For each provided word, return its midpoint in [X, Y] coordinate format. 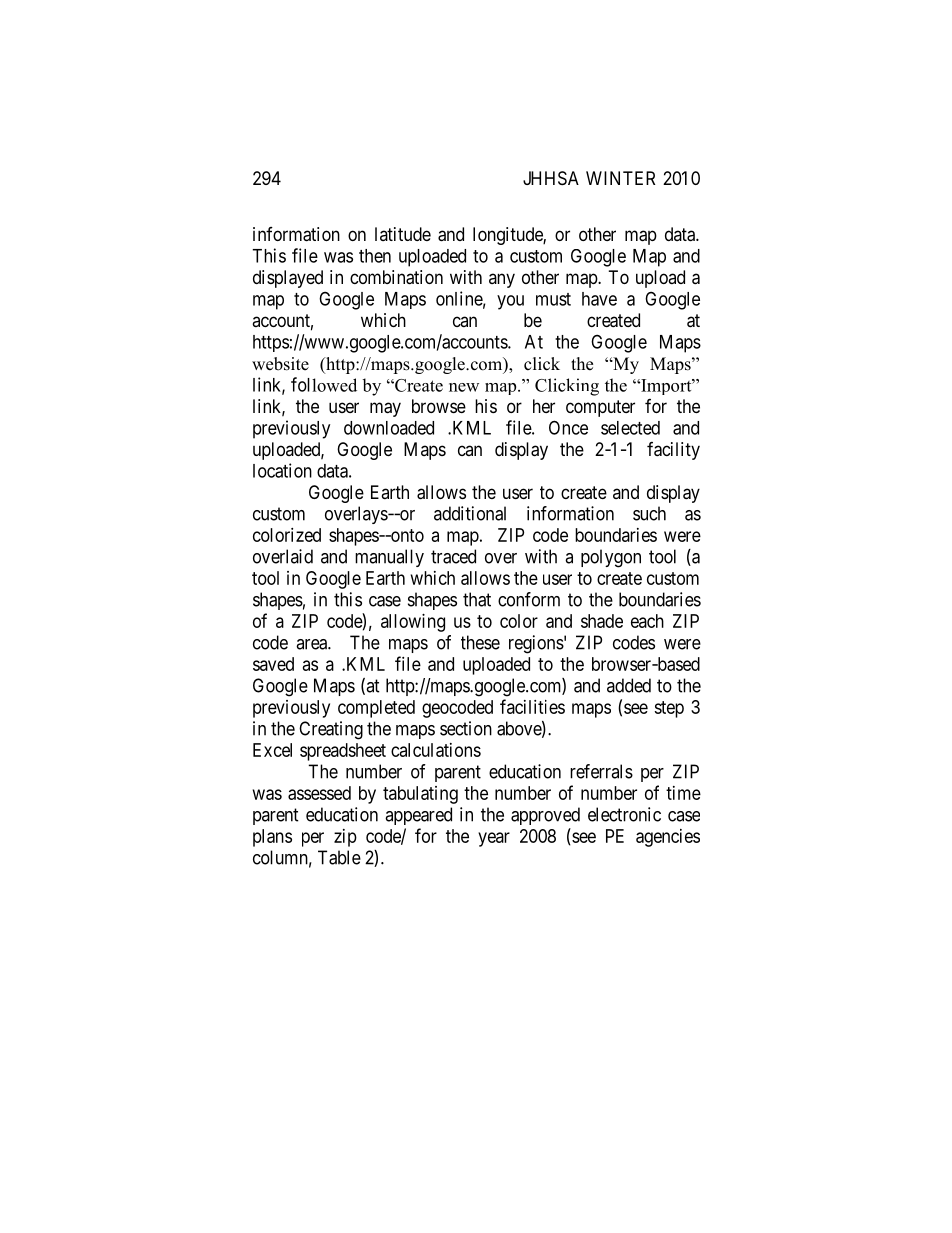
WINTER [620, 178]
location [282, 470]
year [494, 839]
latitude [403, 234]
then [375, 256]
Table [339, 857]
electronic [624, 814]
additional [470, 513]
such [649, 513]
